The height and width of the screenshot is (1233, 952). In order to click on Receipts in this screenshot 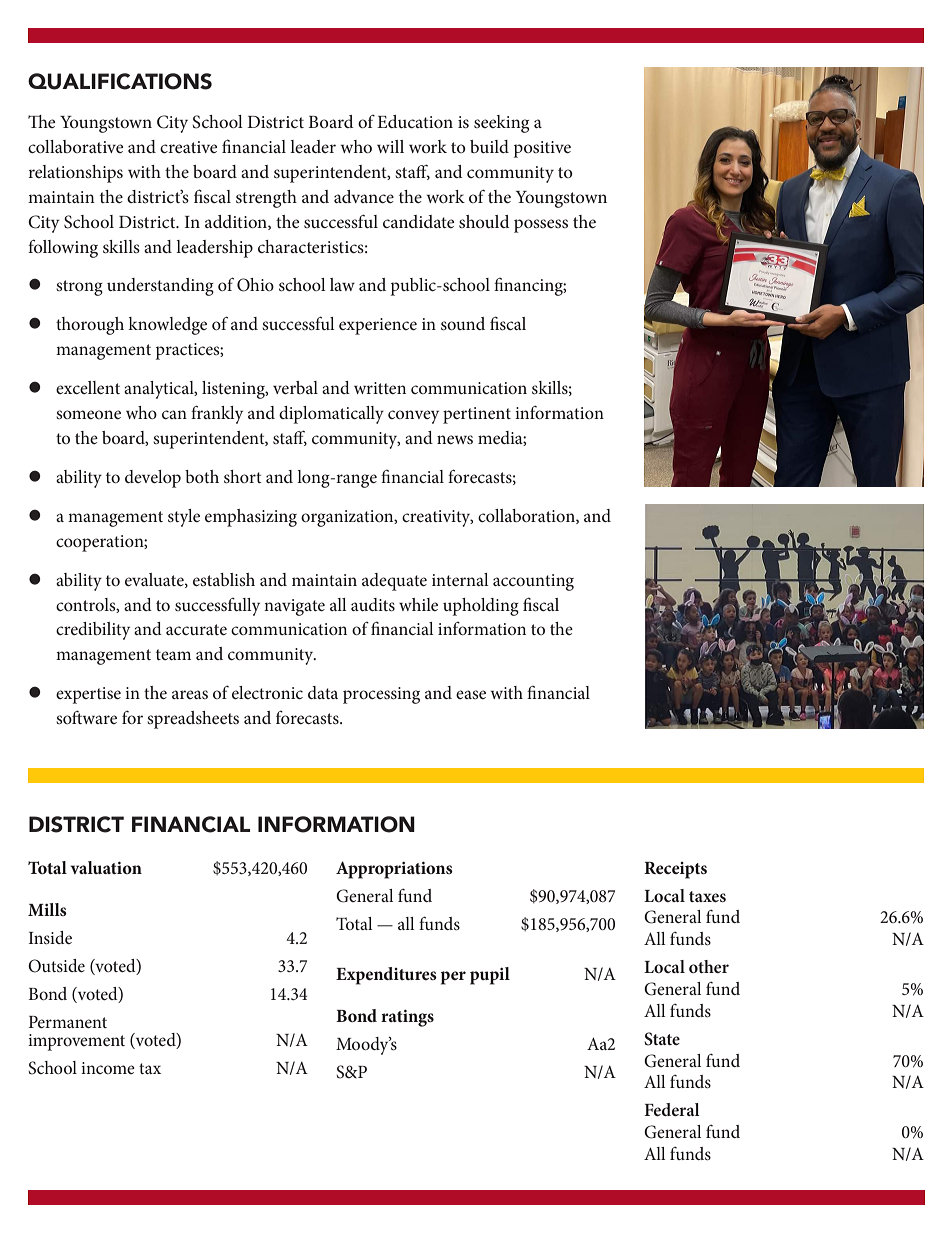, I will do `click(675, 870)`.
